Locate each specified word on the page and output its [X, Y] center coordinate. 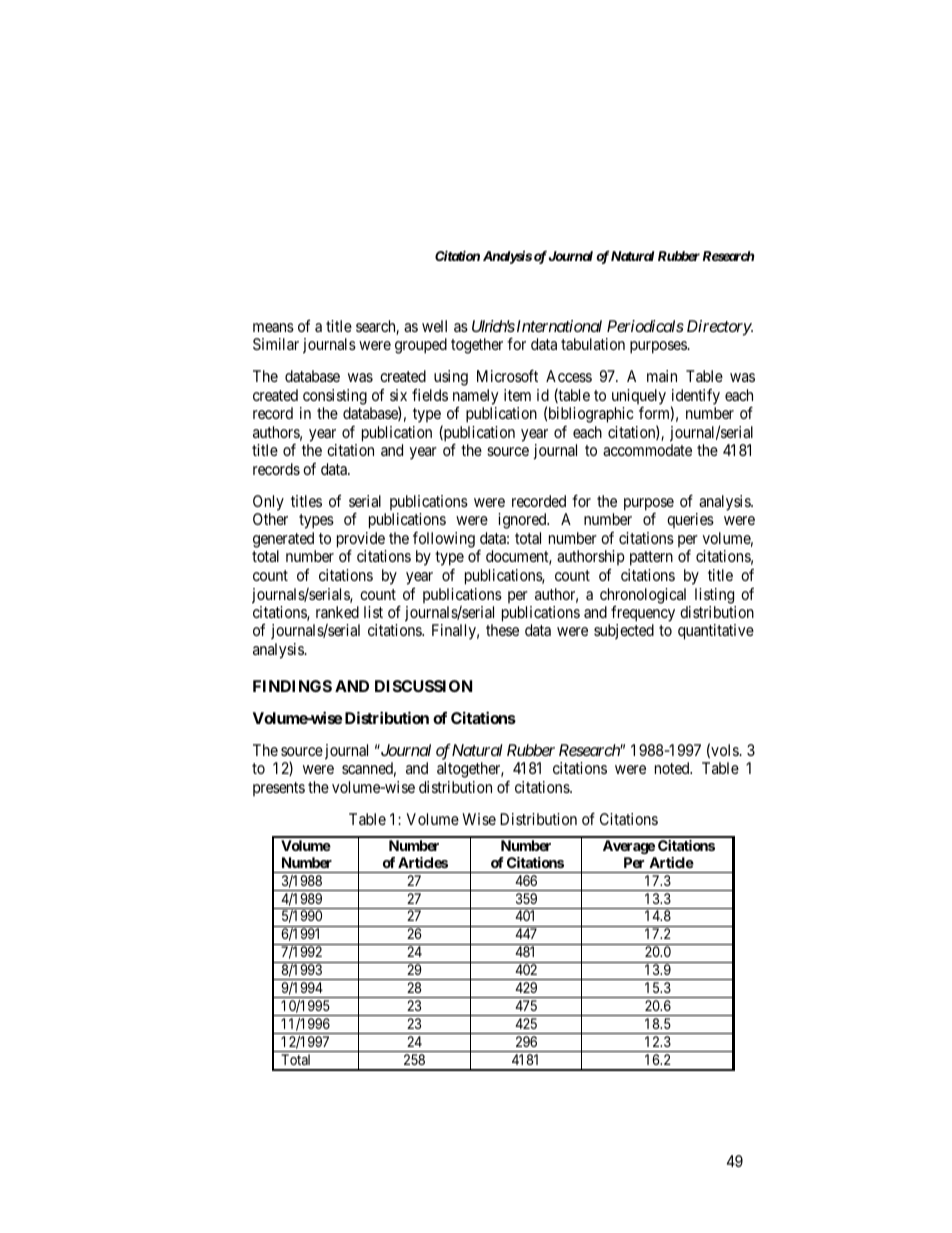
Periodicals [645, 326]
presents [279, 789]
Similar [276, 344]
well [434, 326]
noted [673, 768]
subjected [624, 631]
